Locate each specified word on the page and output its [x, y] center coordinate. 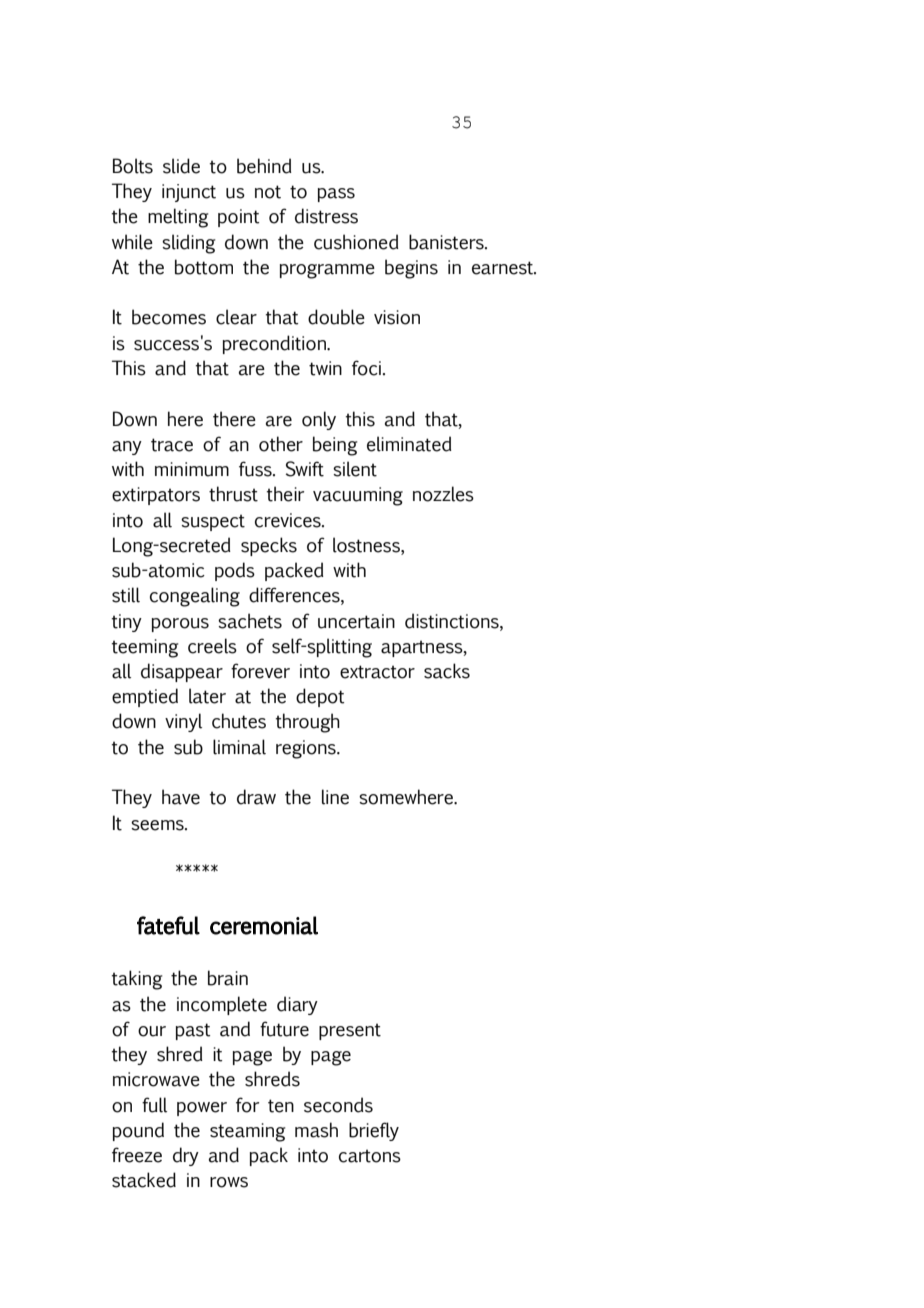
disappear [182, 672]
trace [172, 445]
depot [320, 697]
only [319, 420]
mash [316, 1130]
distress [326, 216]
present [350, 1031]
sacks [447, 671]
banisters [447, 242]
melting [178, 218]
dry [186, 1156]
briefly [374, 1131]
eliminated [409, 444]
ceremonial [264, 925]
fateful [168, 925]
